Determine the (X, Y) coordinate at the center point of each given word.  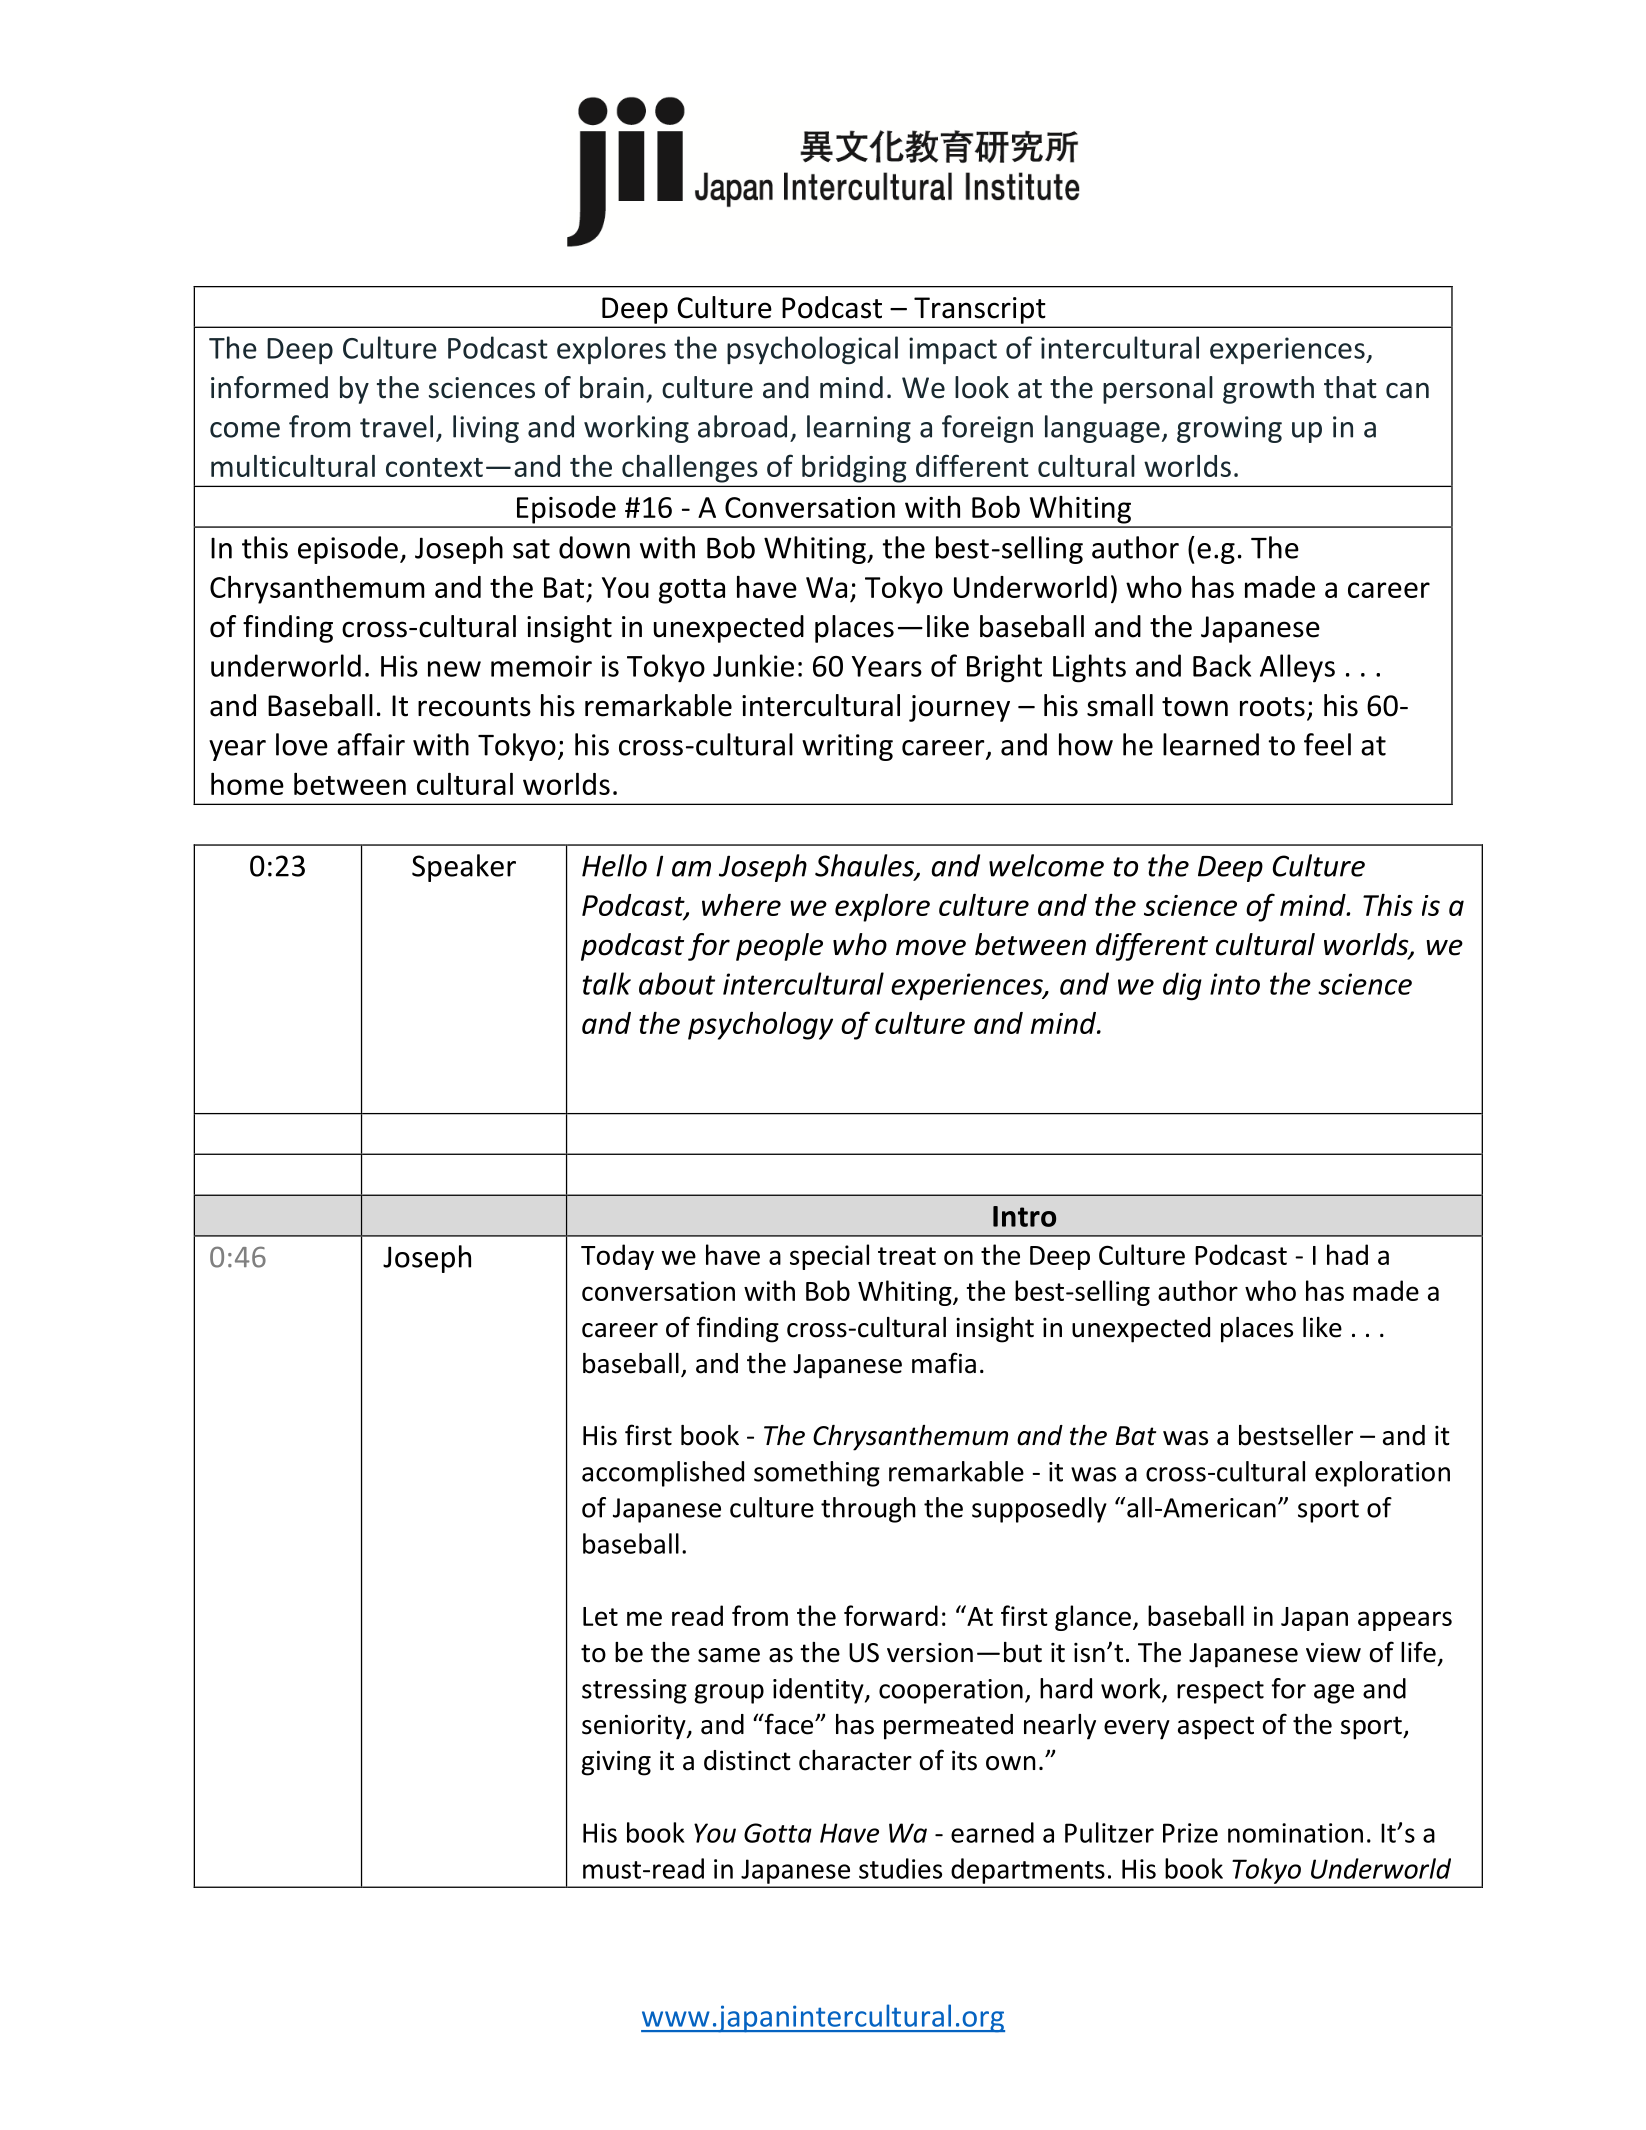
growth (1268, 390)
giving (616, 1763)
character (855, 1760)
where (741, 905)
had (1347, 1254)
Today (617, 1257)
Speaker (464, 868)
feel (1327, 744)
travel (396, 426)
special (829, 1257)
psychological (812, 350)
